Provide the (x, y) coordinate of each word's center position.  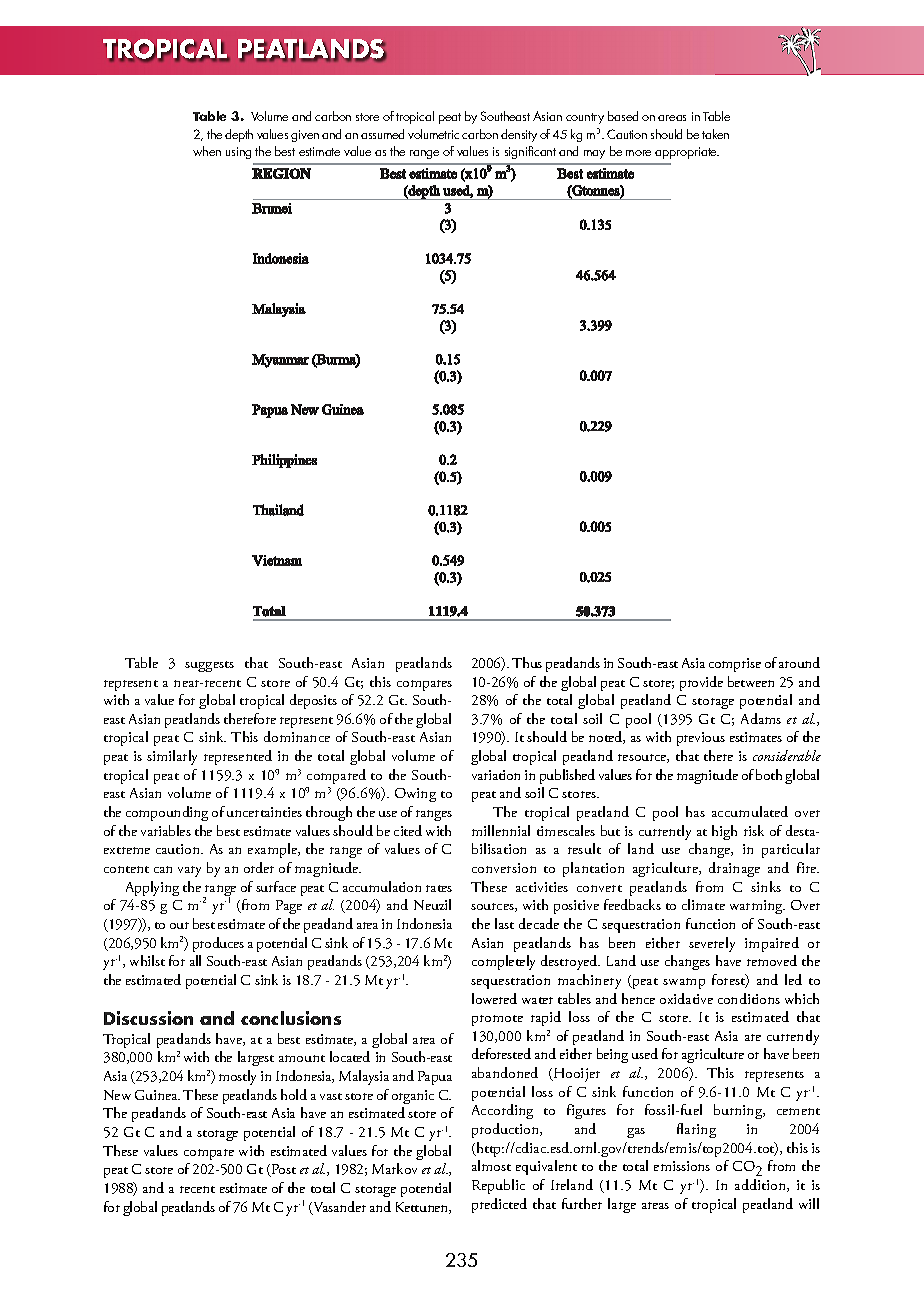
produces (218, 944)
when (207, 151)
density (519, 135)
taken (715, 134)
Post (282, 1170)
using (238, 153)
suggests (209, 666)
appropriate (687, 153)
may (594, 154)
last (504, 923)
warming (757, 907)
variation (496, 775)
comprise (735, 665)
